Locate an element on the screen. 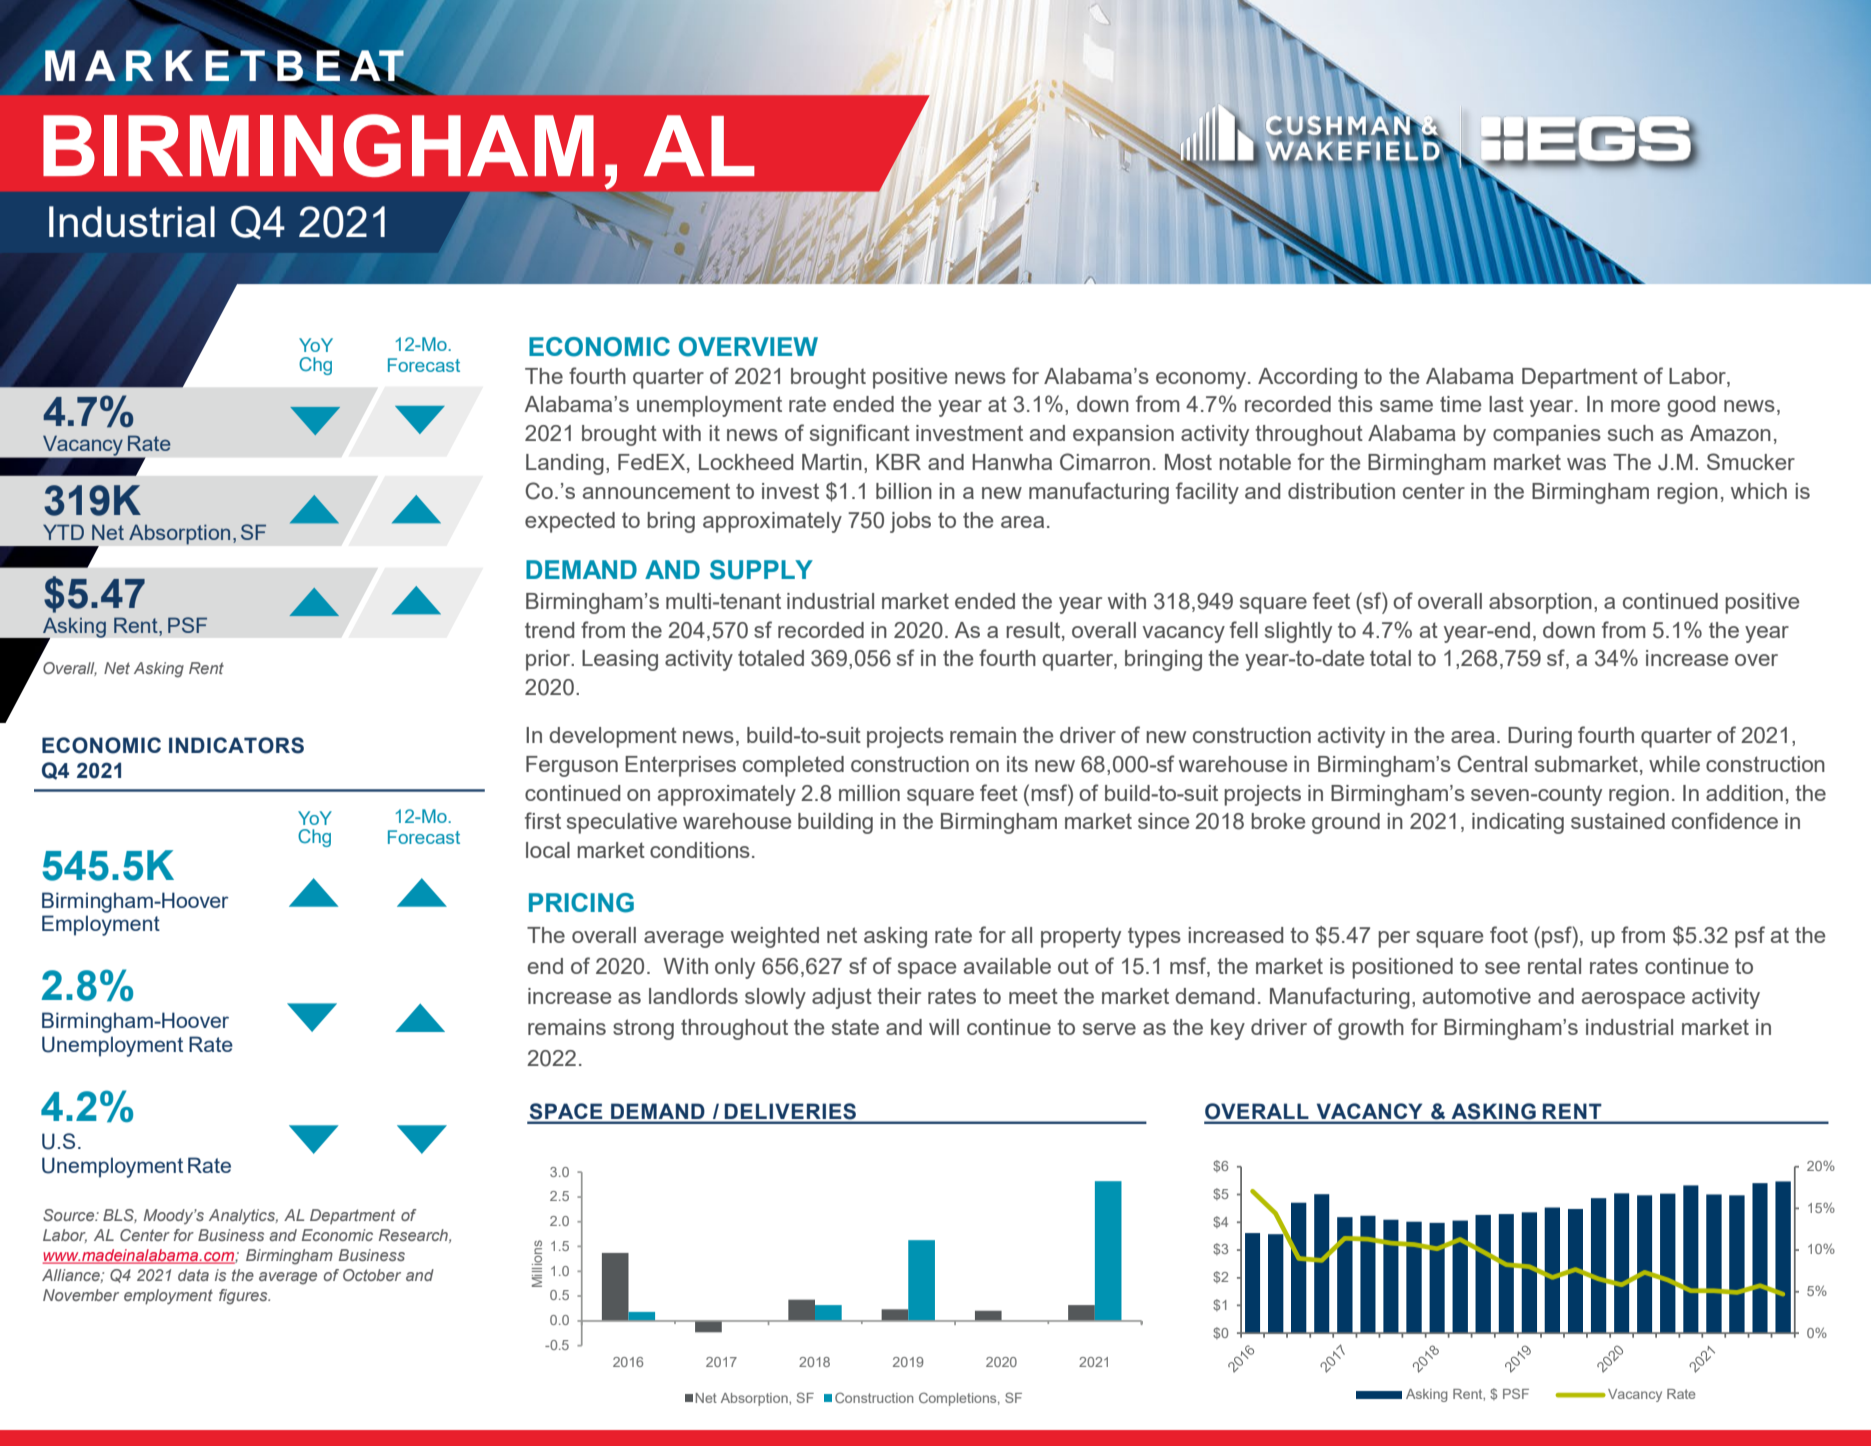 The width and height of the screenshot is (1871, 1446). growth is located at coordinates (1371, 1029).
